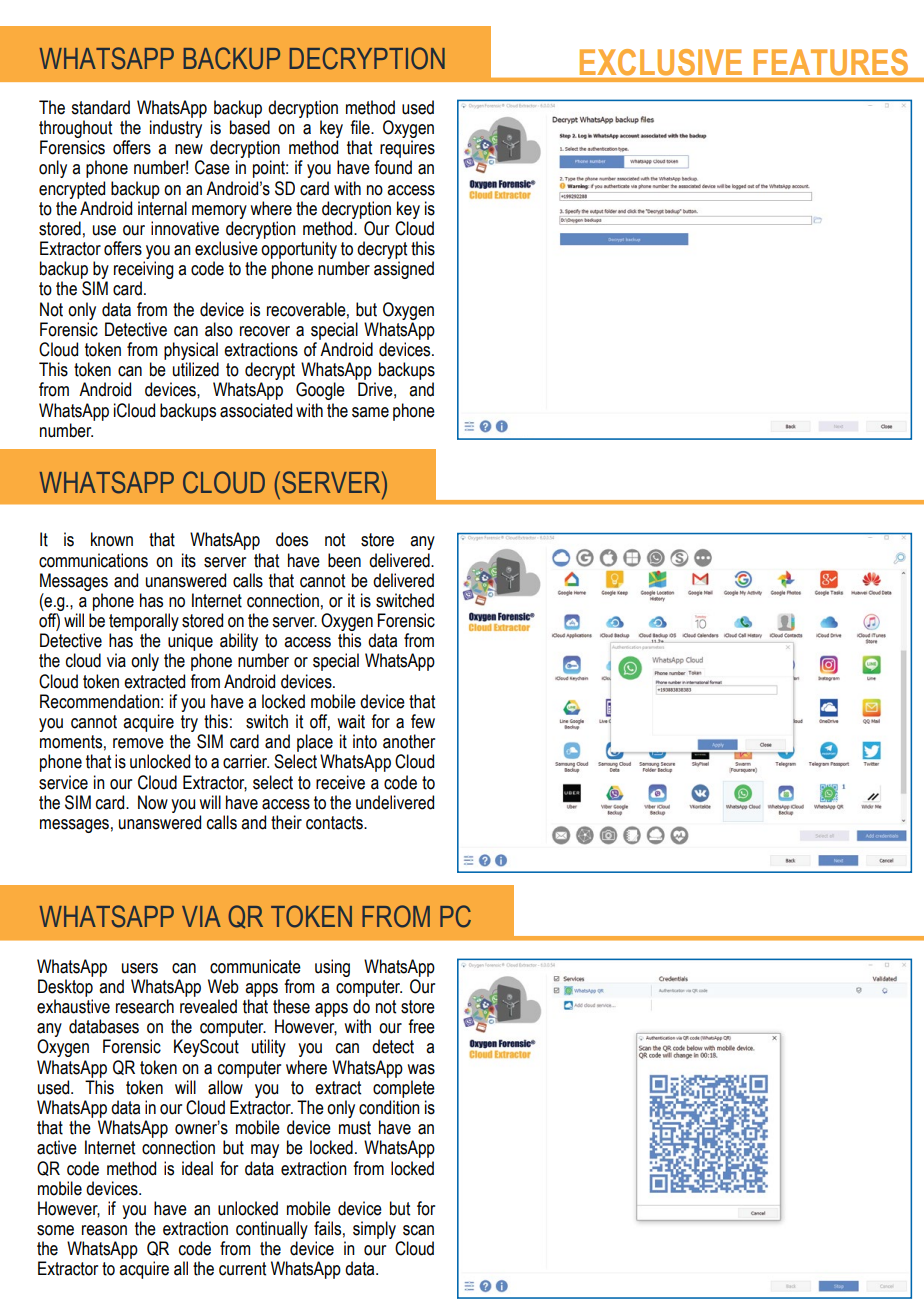  I want to click on been, so click(344, 560).
